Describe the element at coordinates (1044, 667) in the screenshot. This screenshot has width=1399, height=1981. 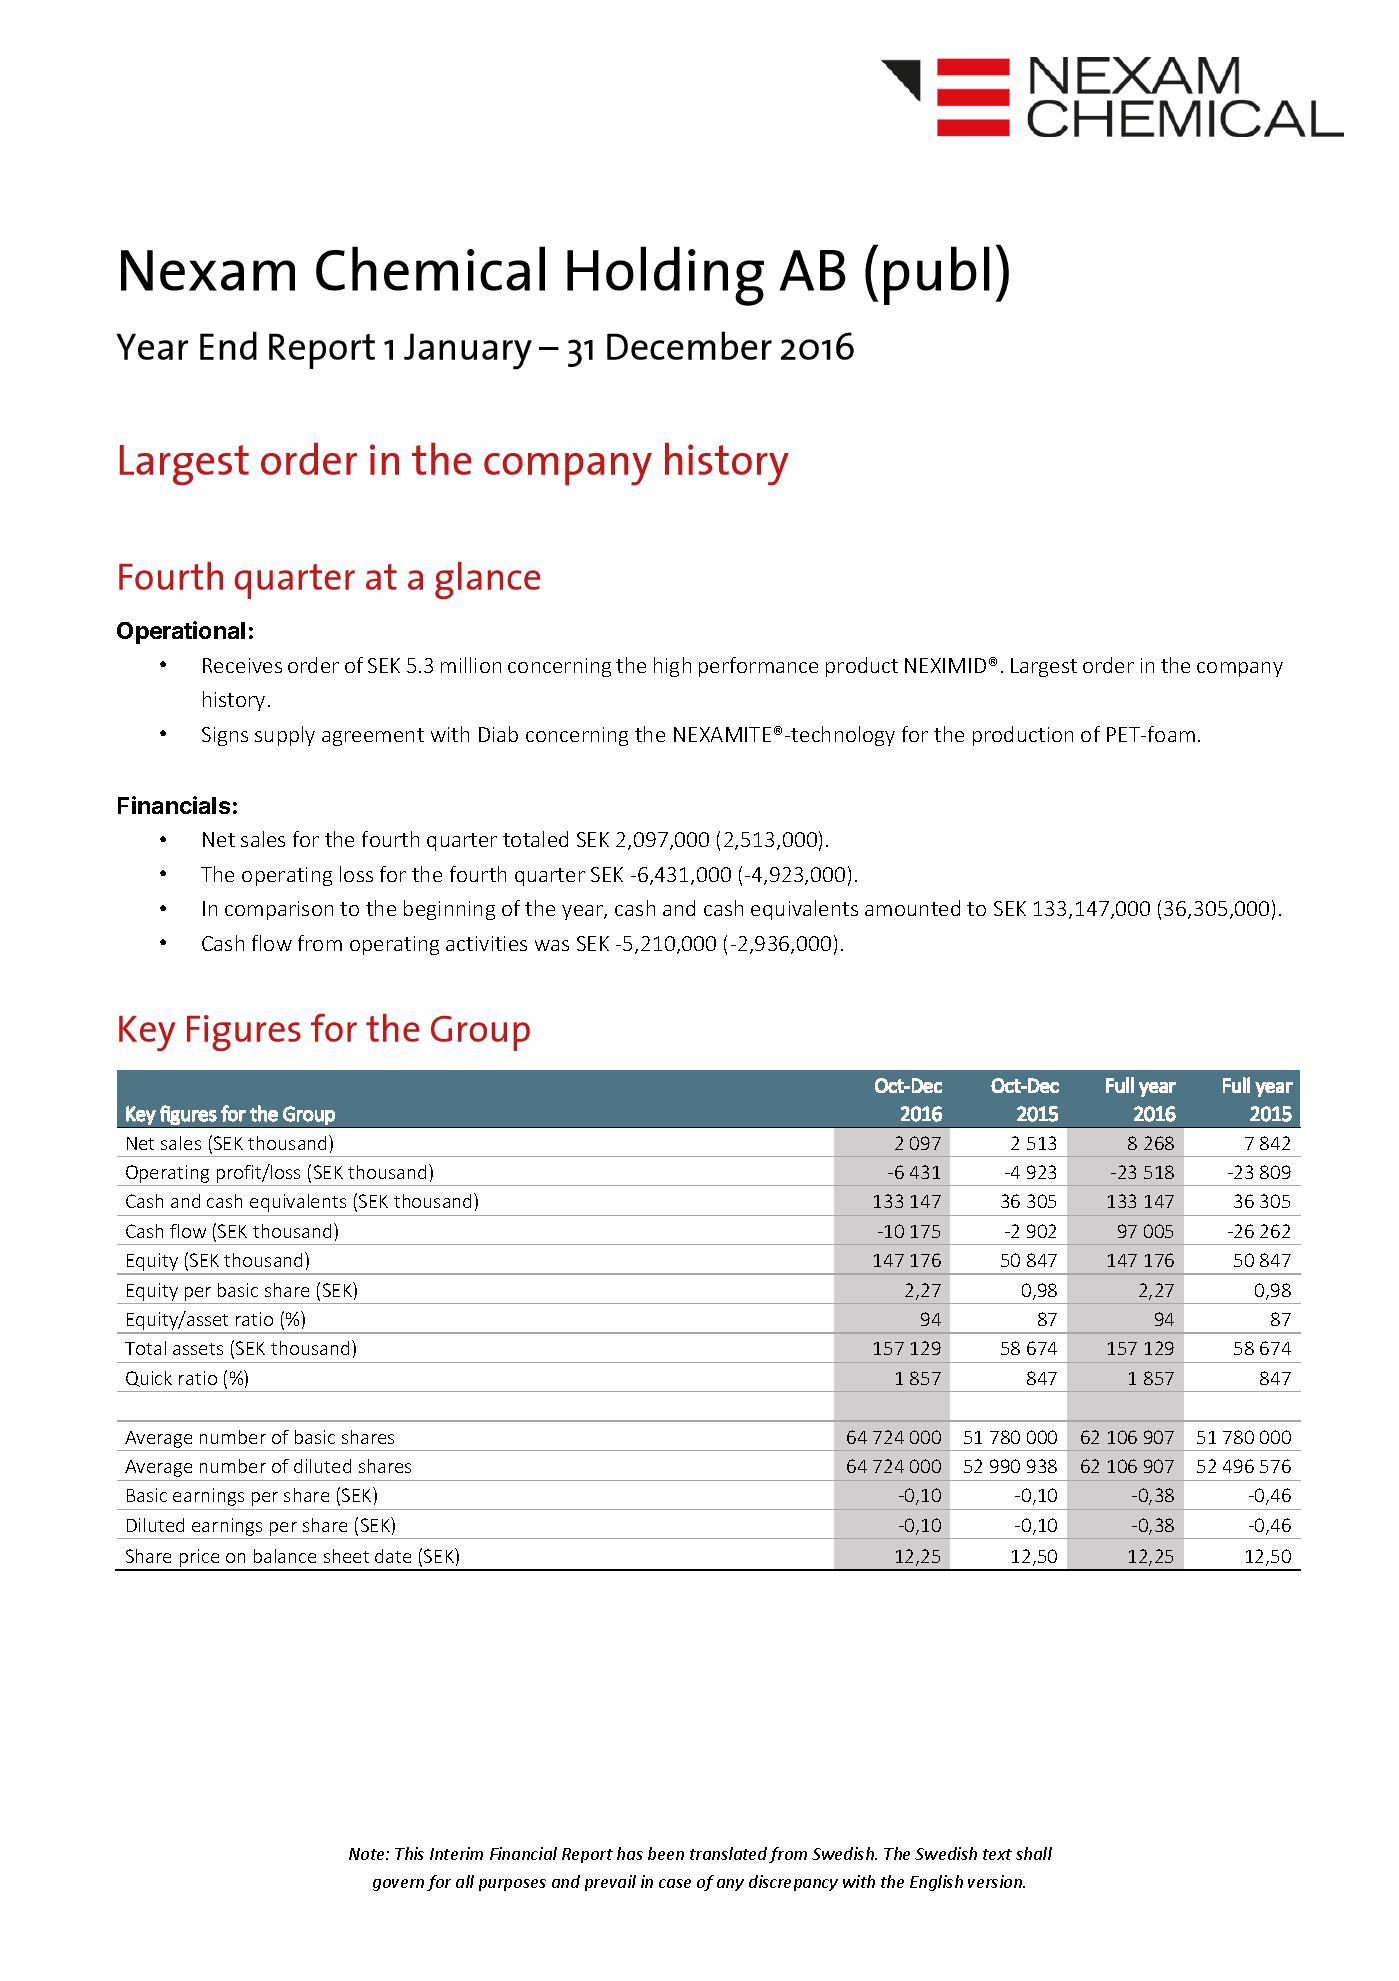
I see `Largest` at that location.
